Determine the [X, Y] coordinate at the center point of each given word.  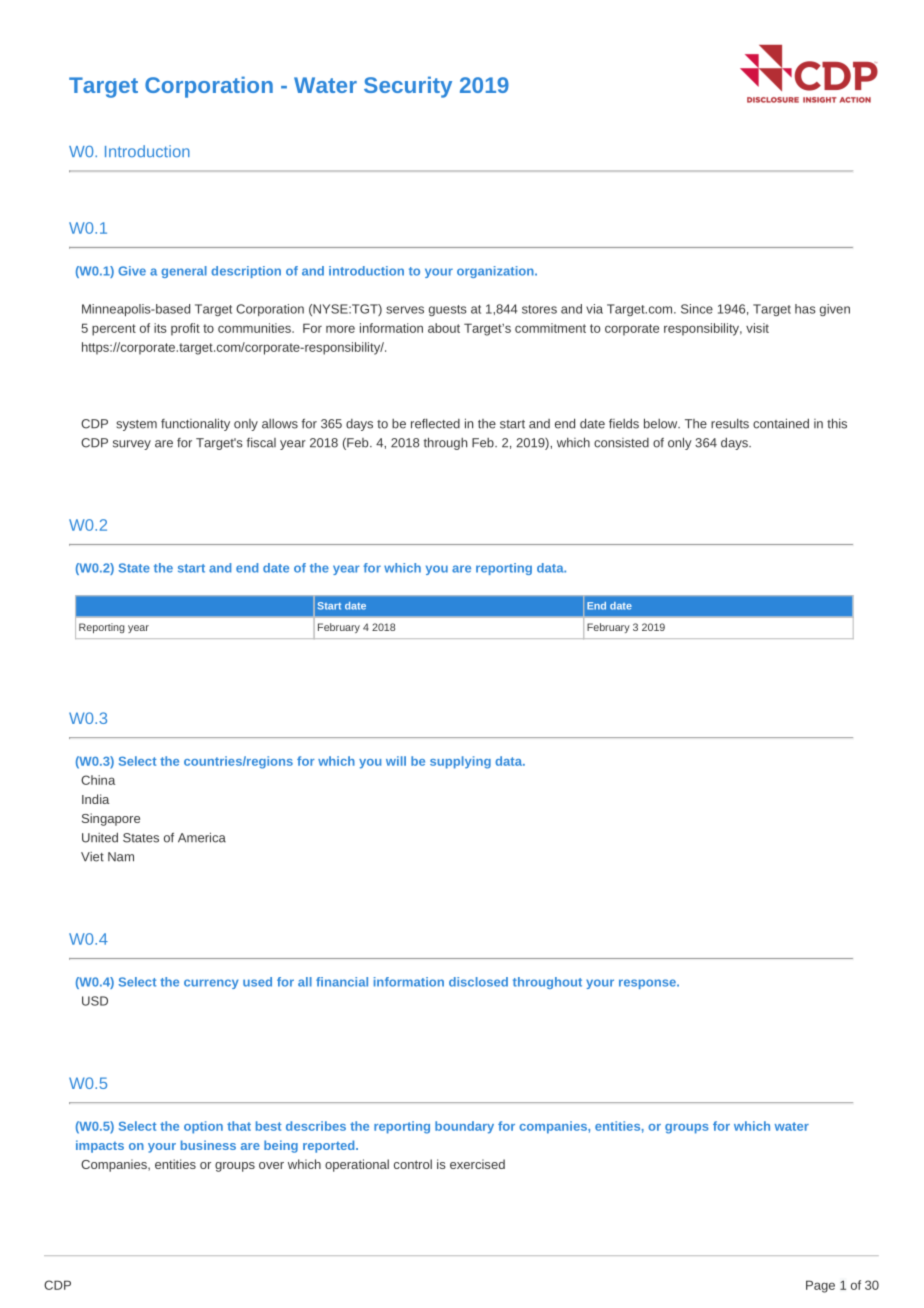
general [184, 272]
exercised [477, 1164]
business [208, 1145]
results [730, 424]
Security [408, 87]
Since [697, 309]
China [98, 780]
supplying [460, 762]
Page [820, 1286]
